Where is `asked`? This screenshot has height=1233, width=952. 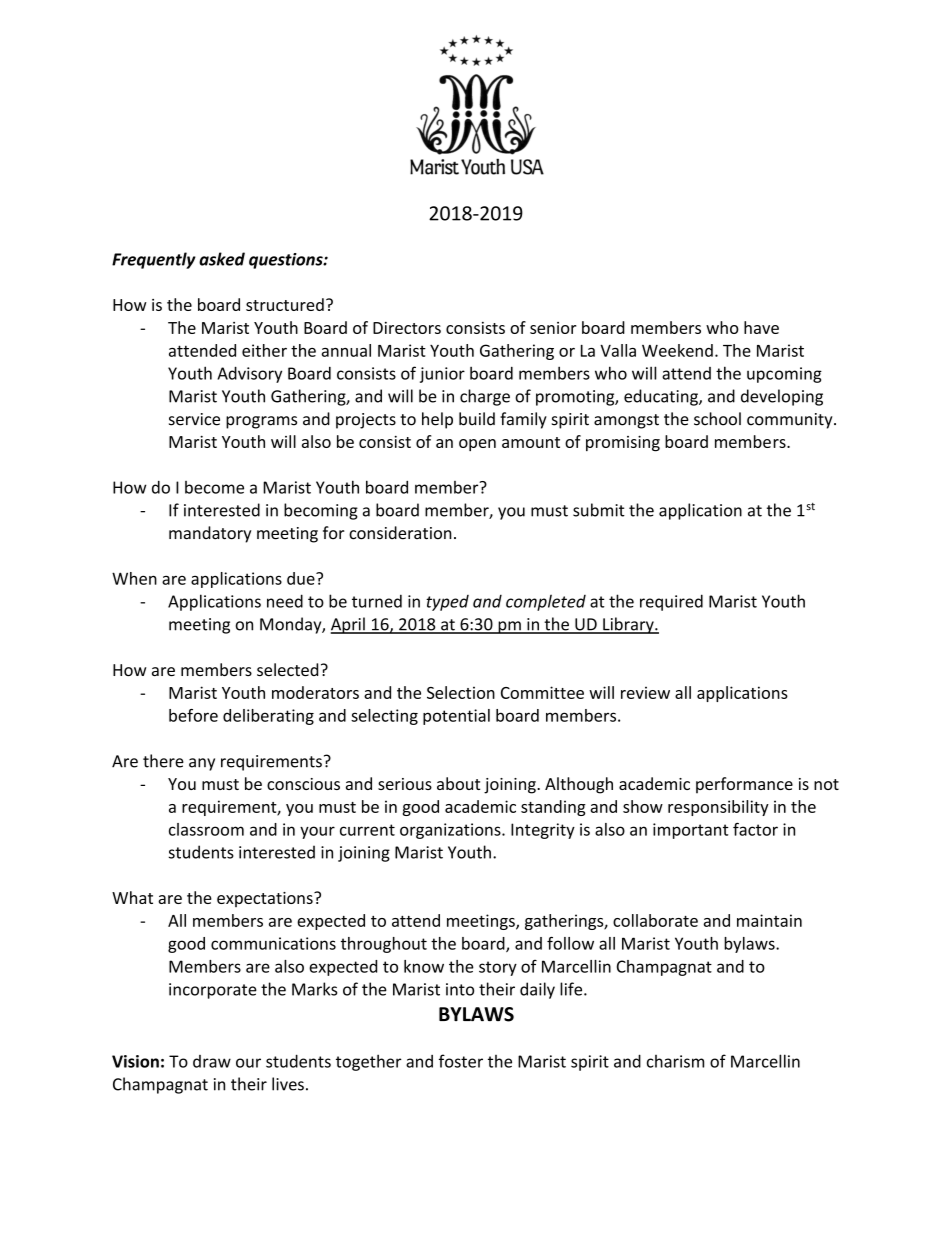
asked is located at coordinates (222, 259).
